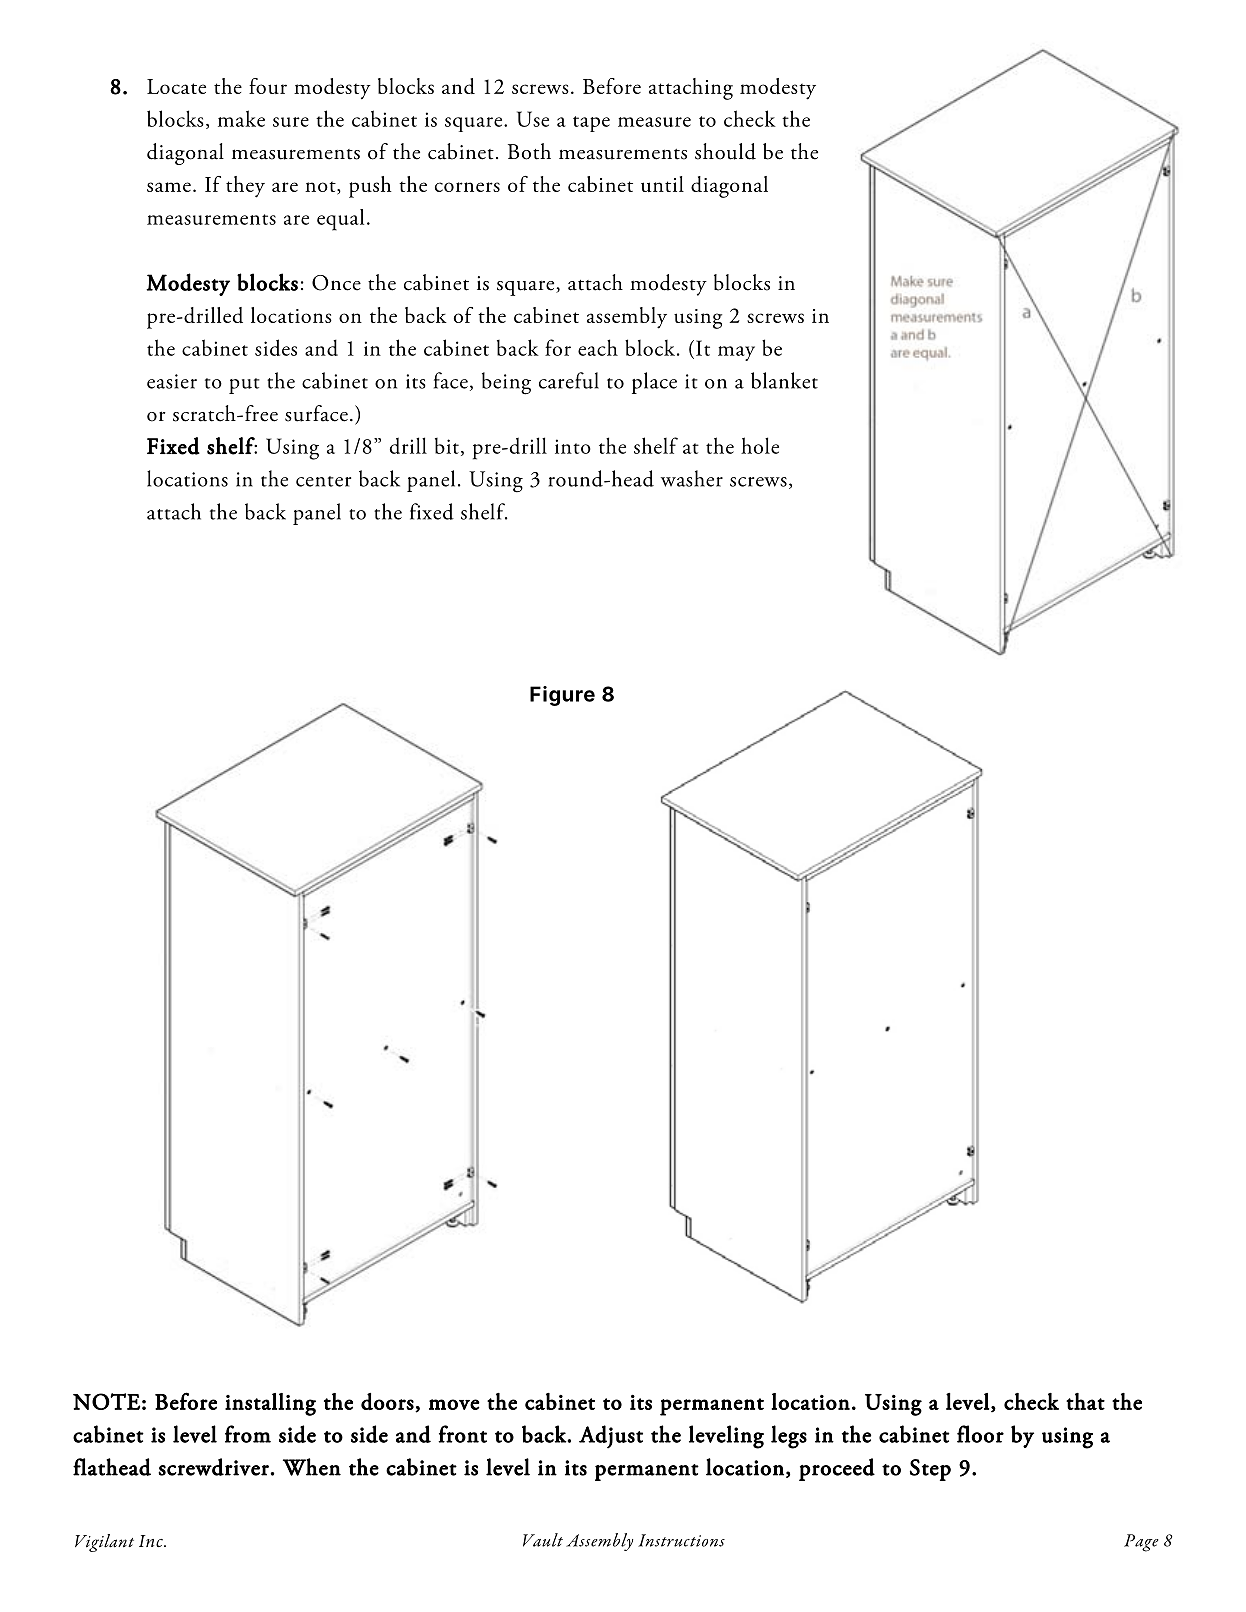 The image size is (1246, 1612). What do you see at coordinates (611, 1437) in the image?
I see `Adjust` at bounding box center [611, 1437].
